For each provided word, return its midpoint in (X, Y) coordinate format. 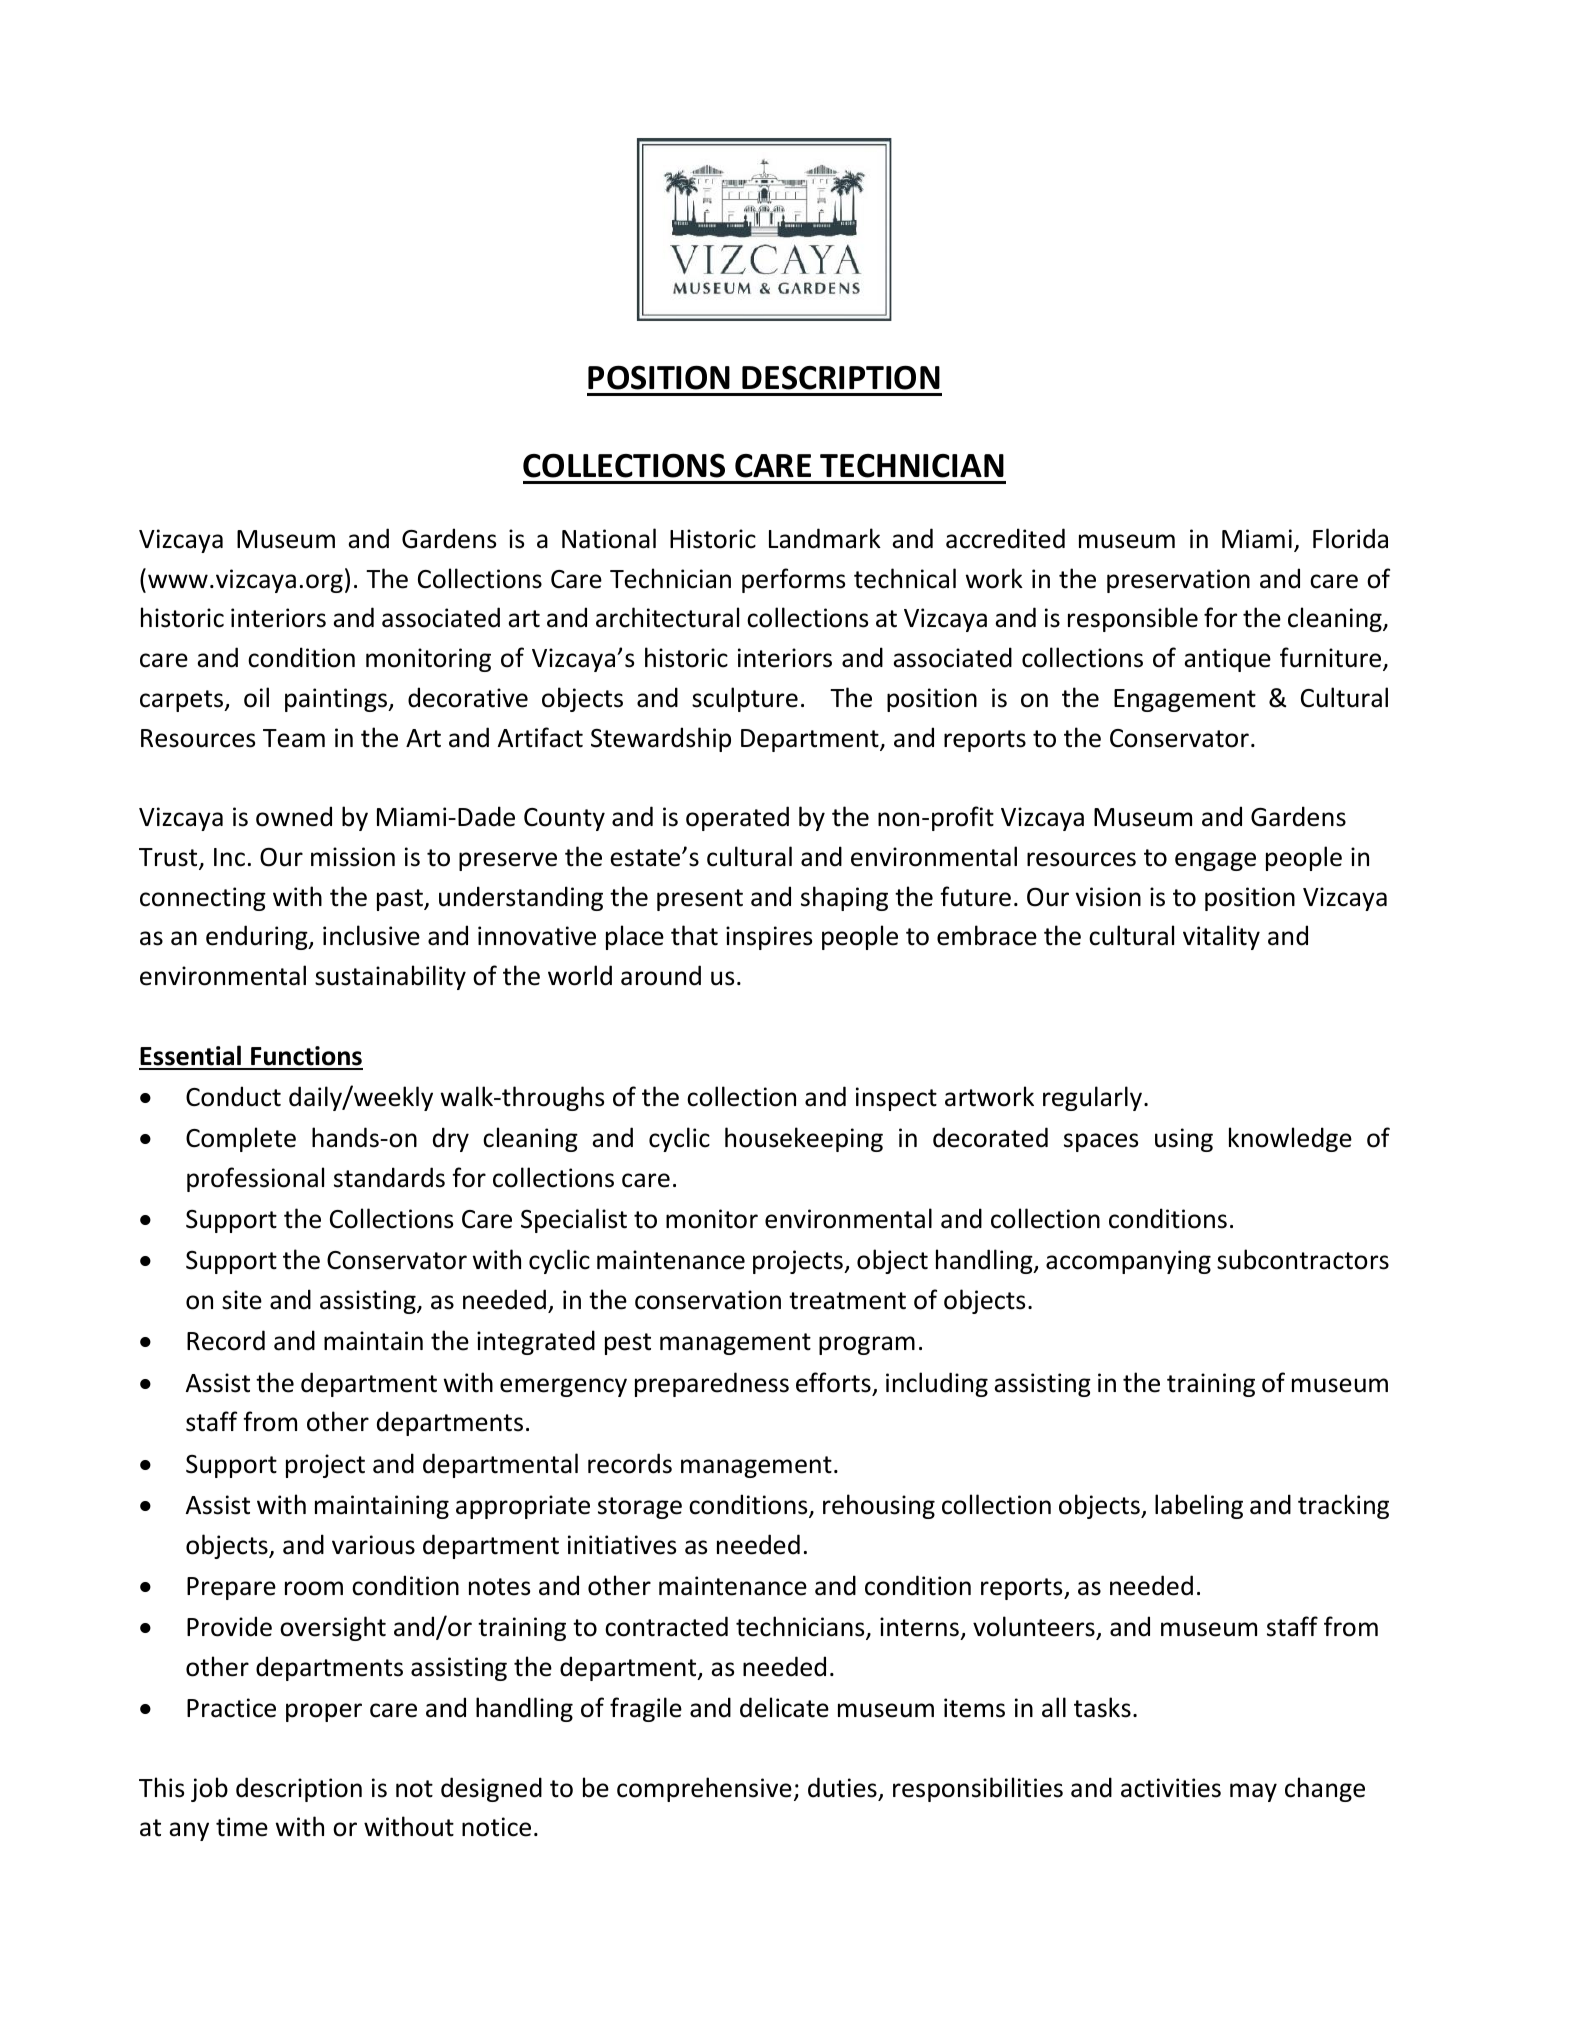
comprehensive (704, 1789)
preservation (1178, 581)
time (242, 1827)
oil (256, 697)
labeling (1199, 1506)
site (242, 1300)
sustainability (390, 977)
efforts (833, 1382)
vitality (1221, 937)
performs (793, 580)
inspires (769, 938)
